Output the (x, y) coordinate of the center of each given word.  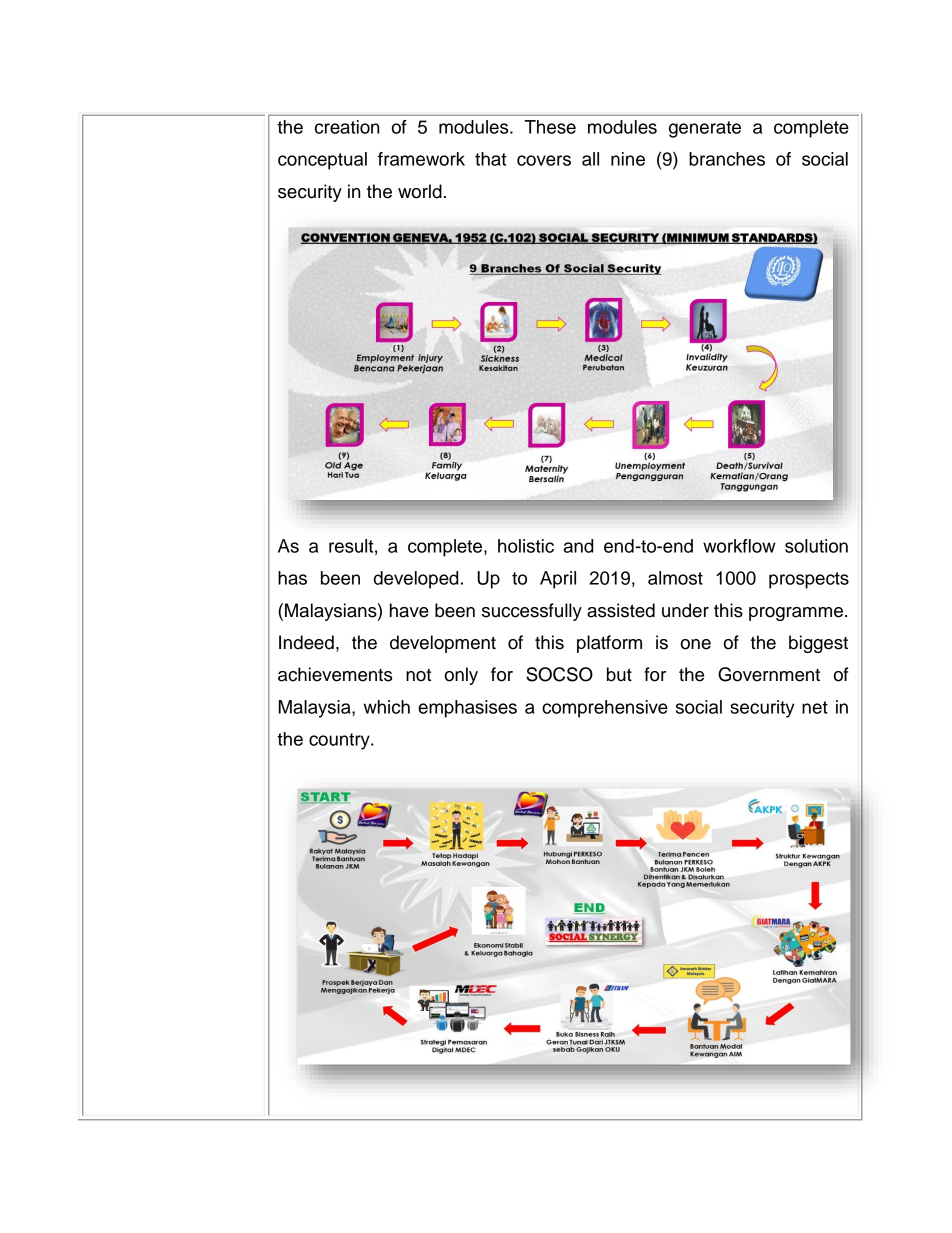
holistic (526, 546)
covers (544, 160)
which (386, 707)
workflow (739, 546)
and (578, 546)
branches (727, 159)
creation (347, 127)
